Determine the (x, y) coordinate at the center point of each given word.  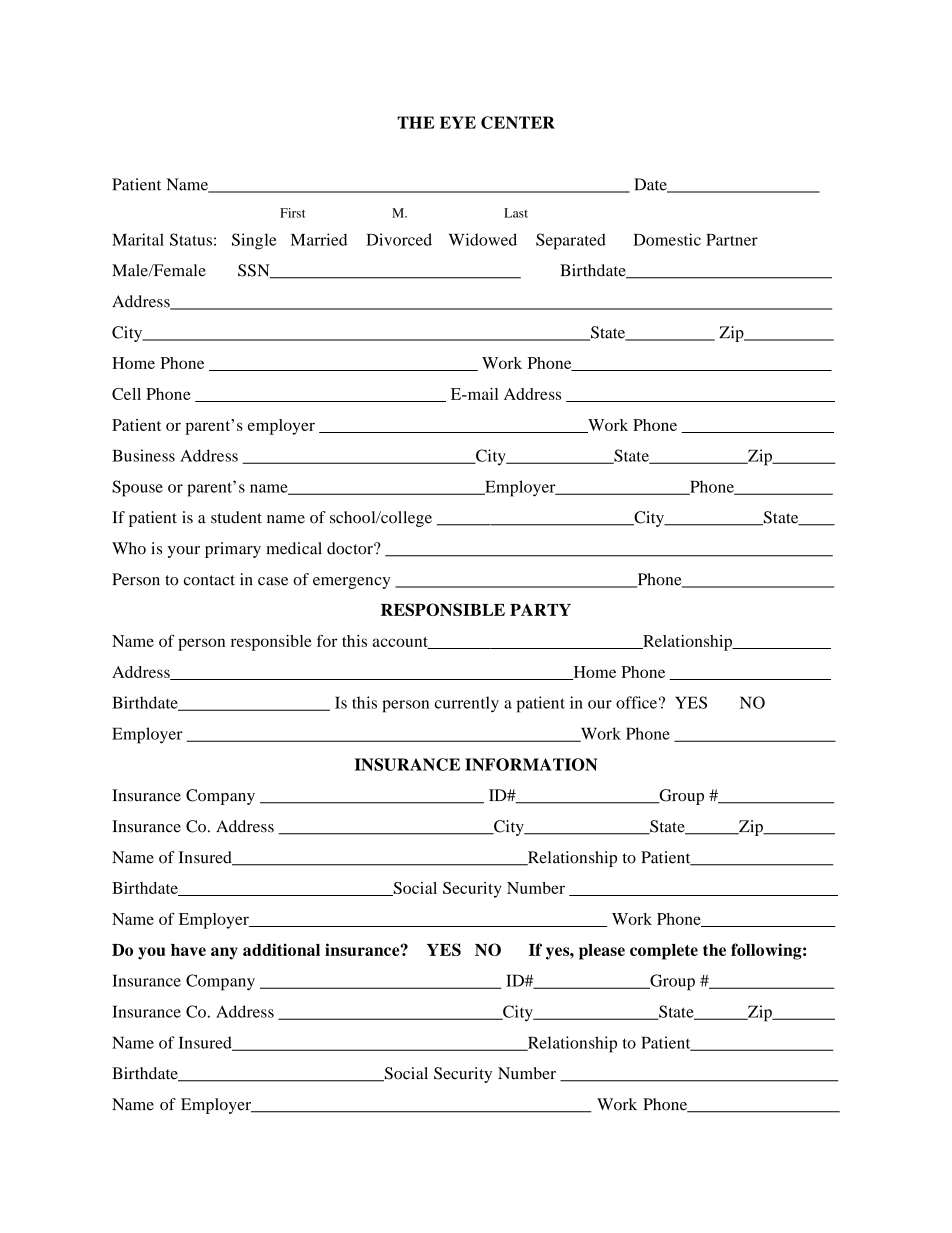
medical (294, 548)
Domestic (667, 239)
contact (209, 580)
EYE (458, 122)
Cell (126, 394)
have (188, 950)
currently (467, 704)
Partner (732, 240)
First (292, 213)
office (636, 702)
